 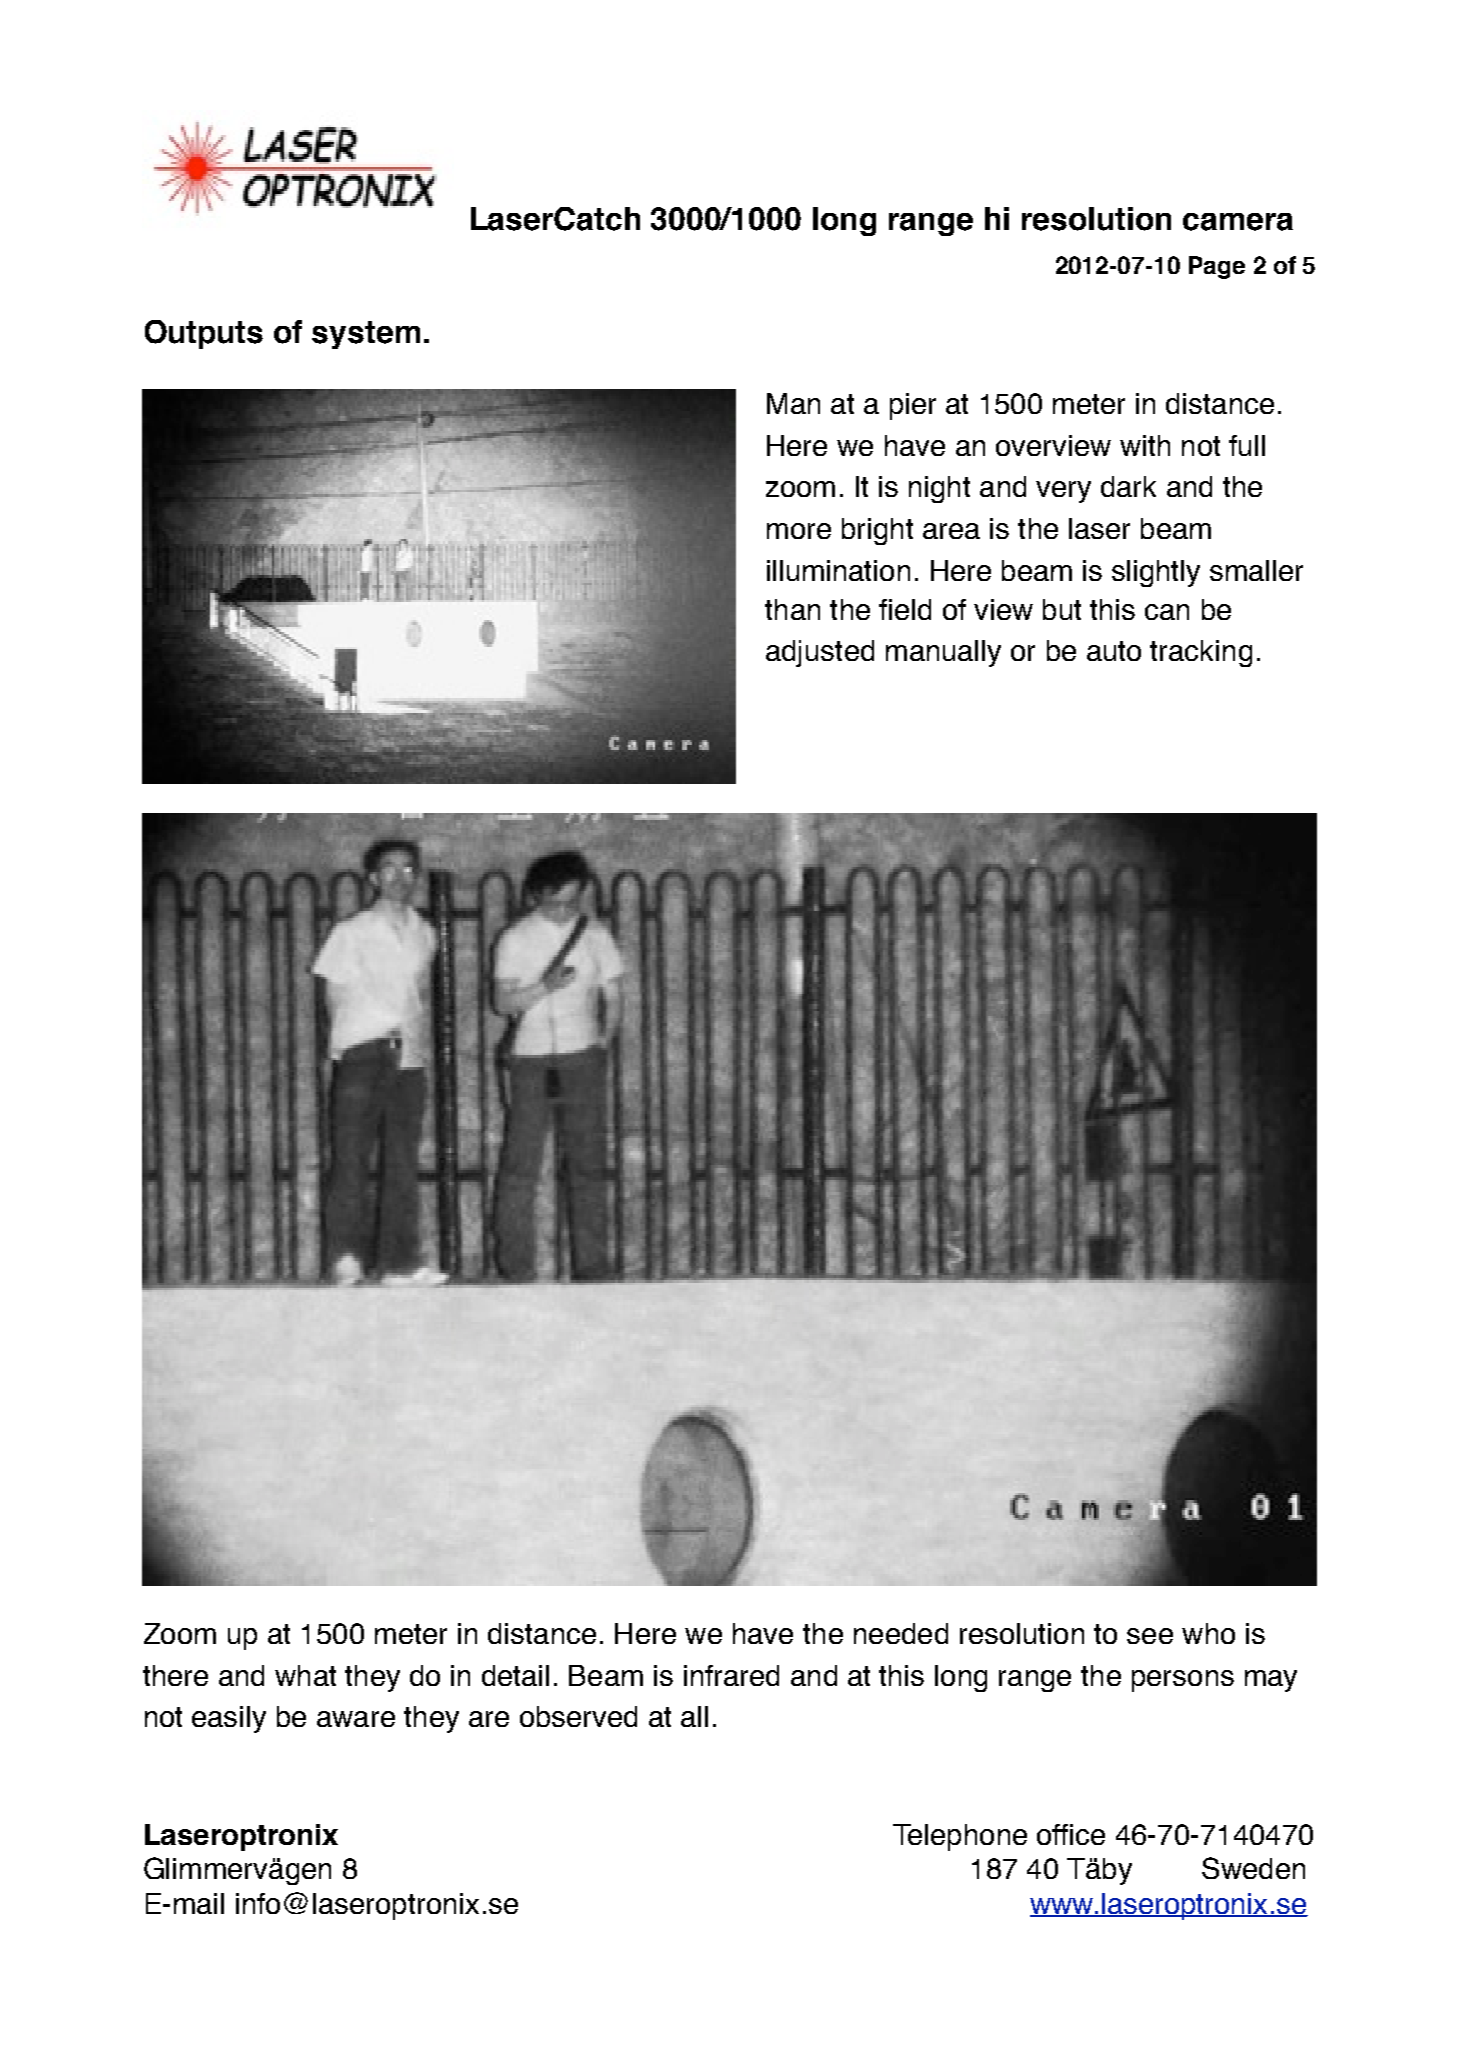 I want to click on manually, so click(x=943, y=653).
